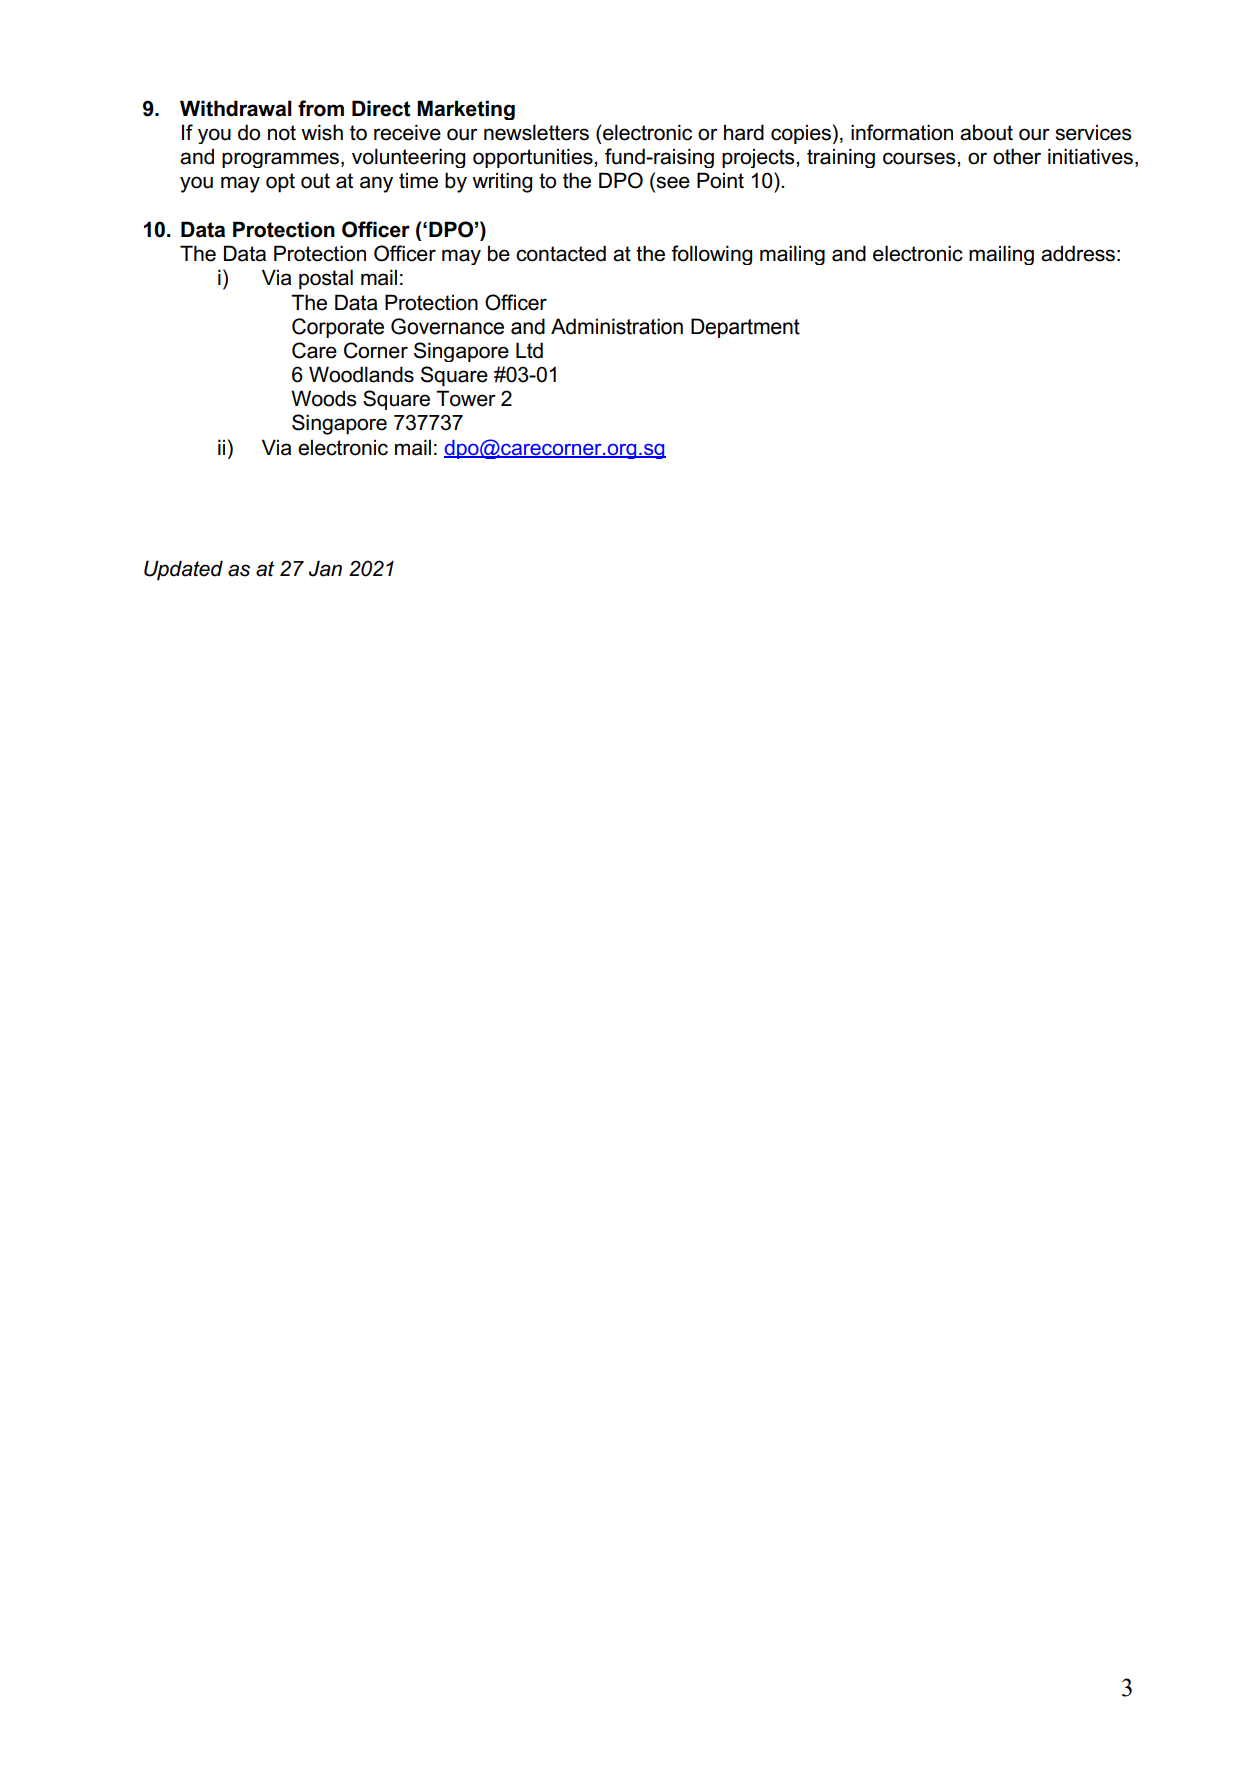  Describe the element at coordinates (282, 133) in the document. I see `not` at that location.
